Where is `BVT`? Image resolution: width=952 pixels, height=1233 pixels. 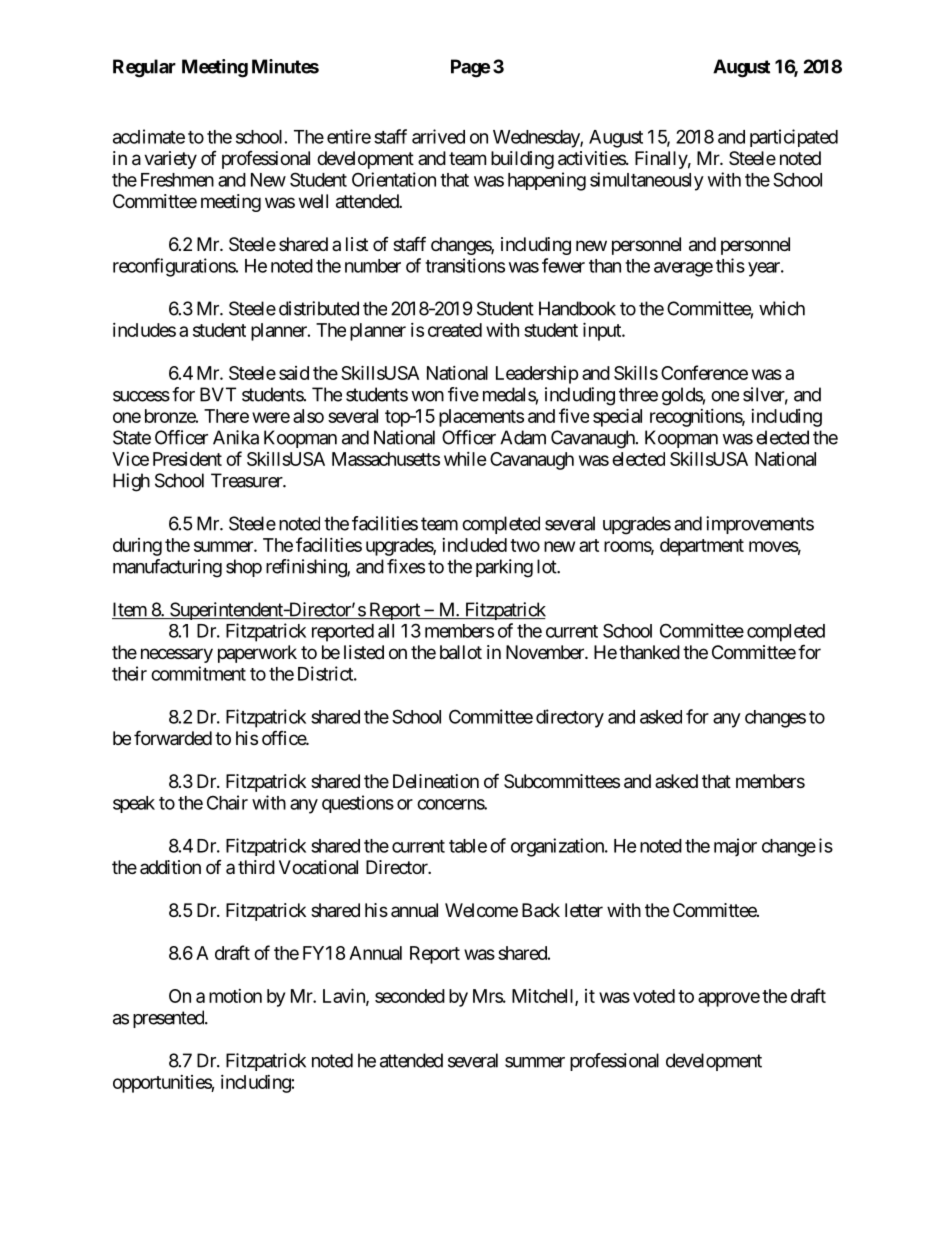
BVT is located at coordinates (218, 394).
